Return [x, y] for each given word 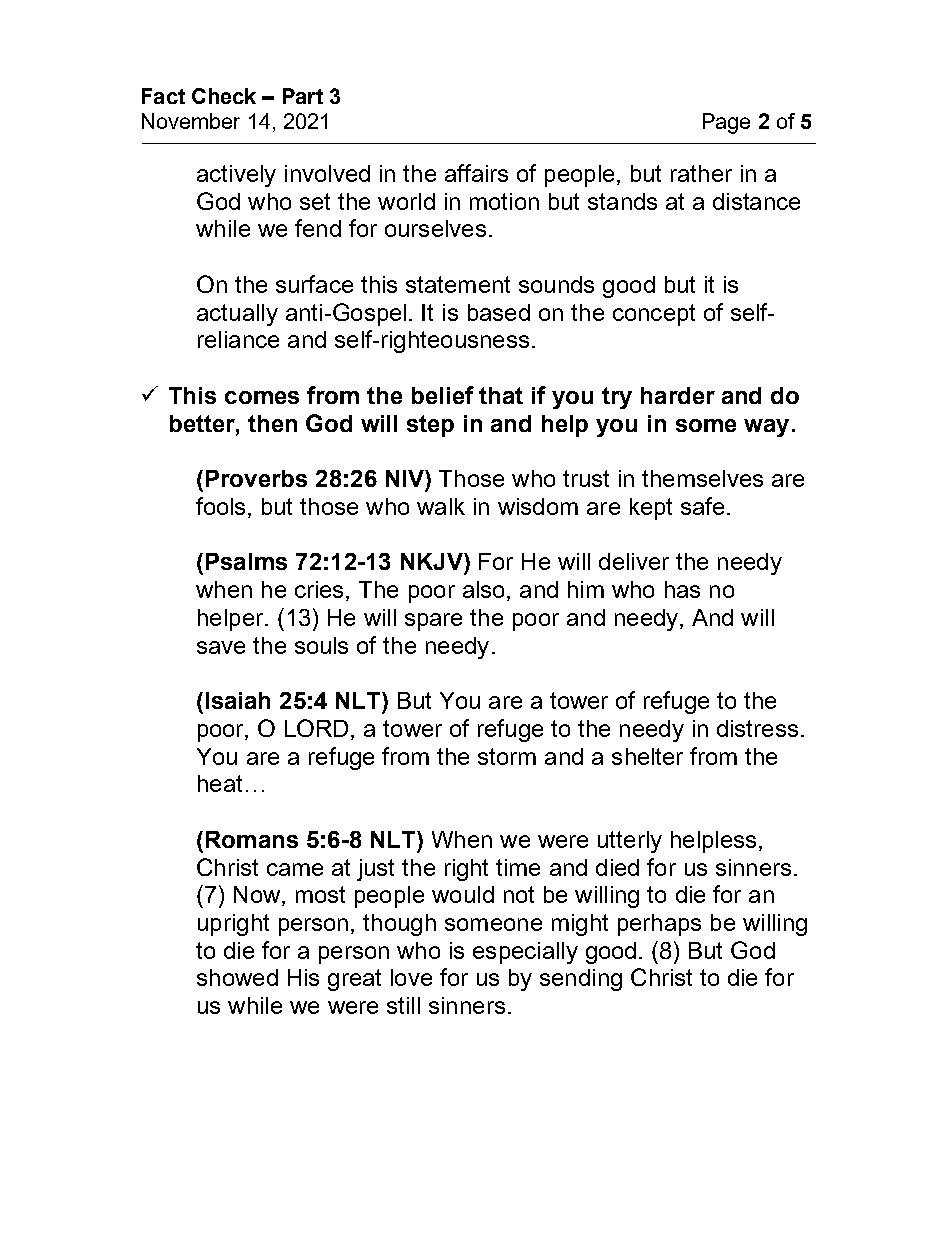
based [499, 312]
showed [237, 977]
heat [220, 783]
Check [224, 96]
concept [654, 315]
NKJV [433, 561]
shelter [647, 756]
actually [237, 315]
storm [507, 756]
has [682, 589]
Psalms [246, 561]
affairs [476, 173]
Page [726, 123]
